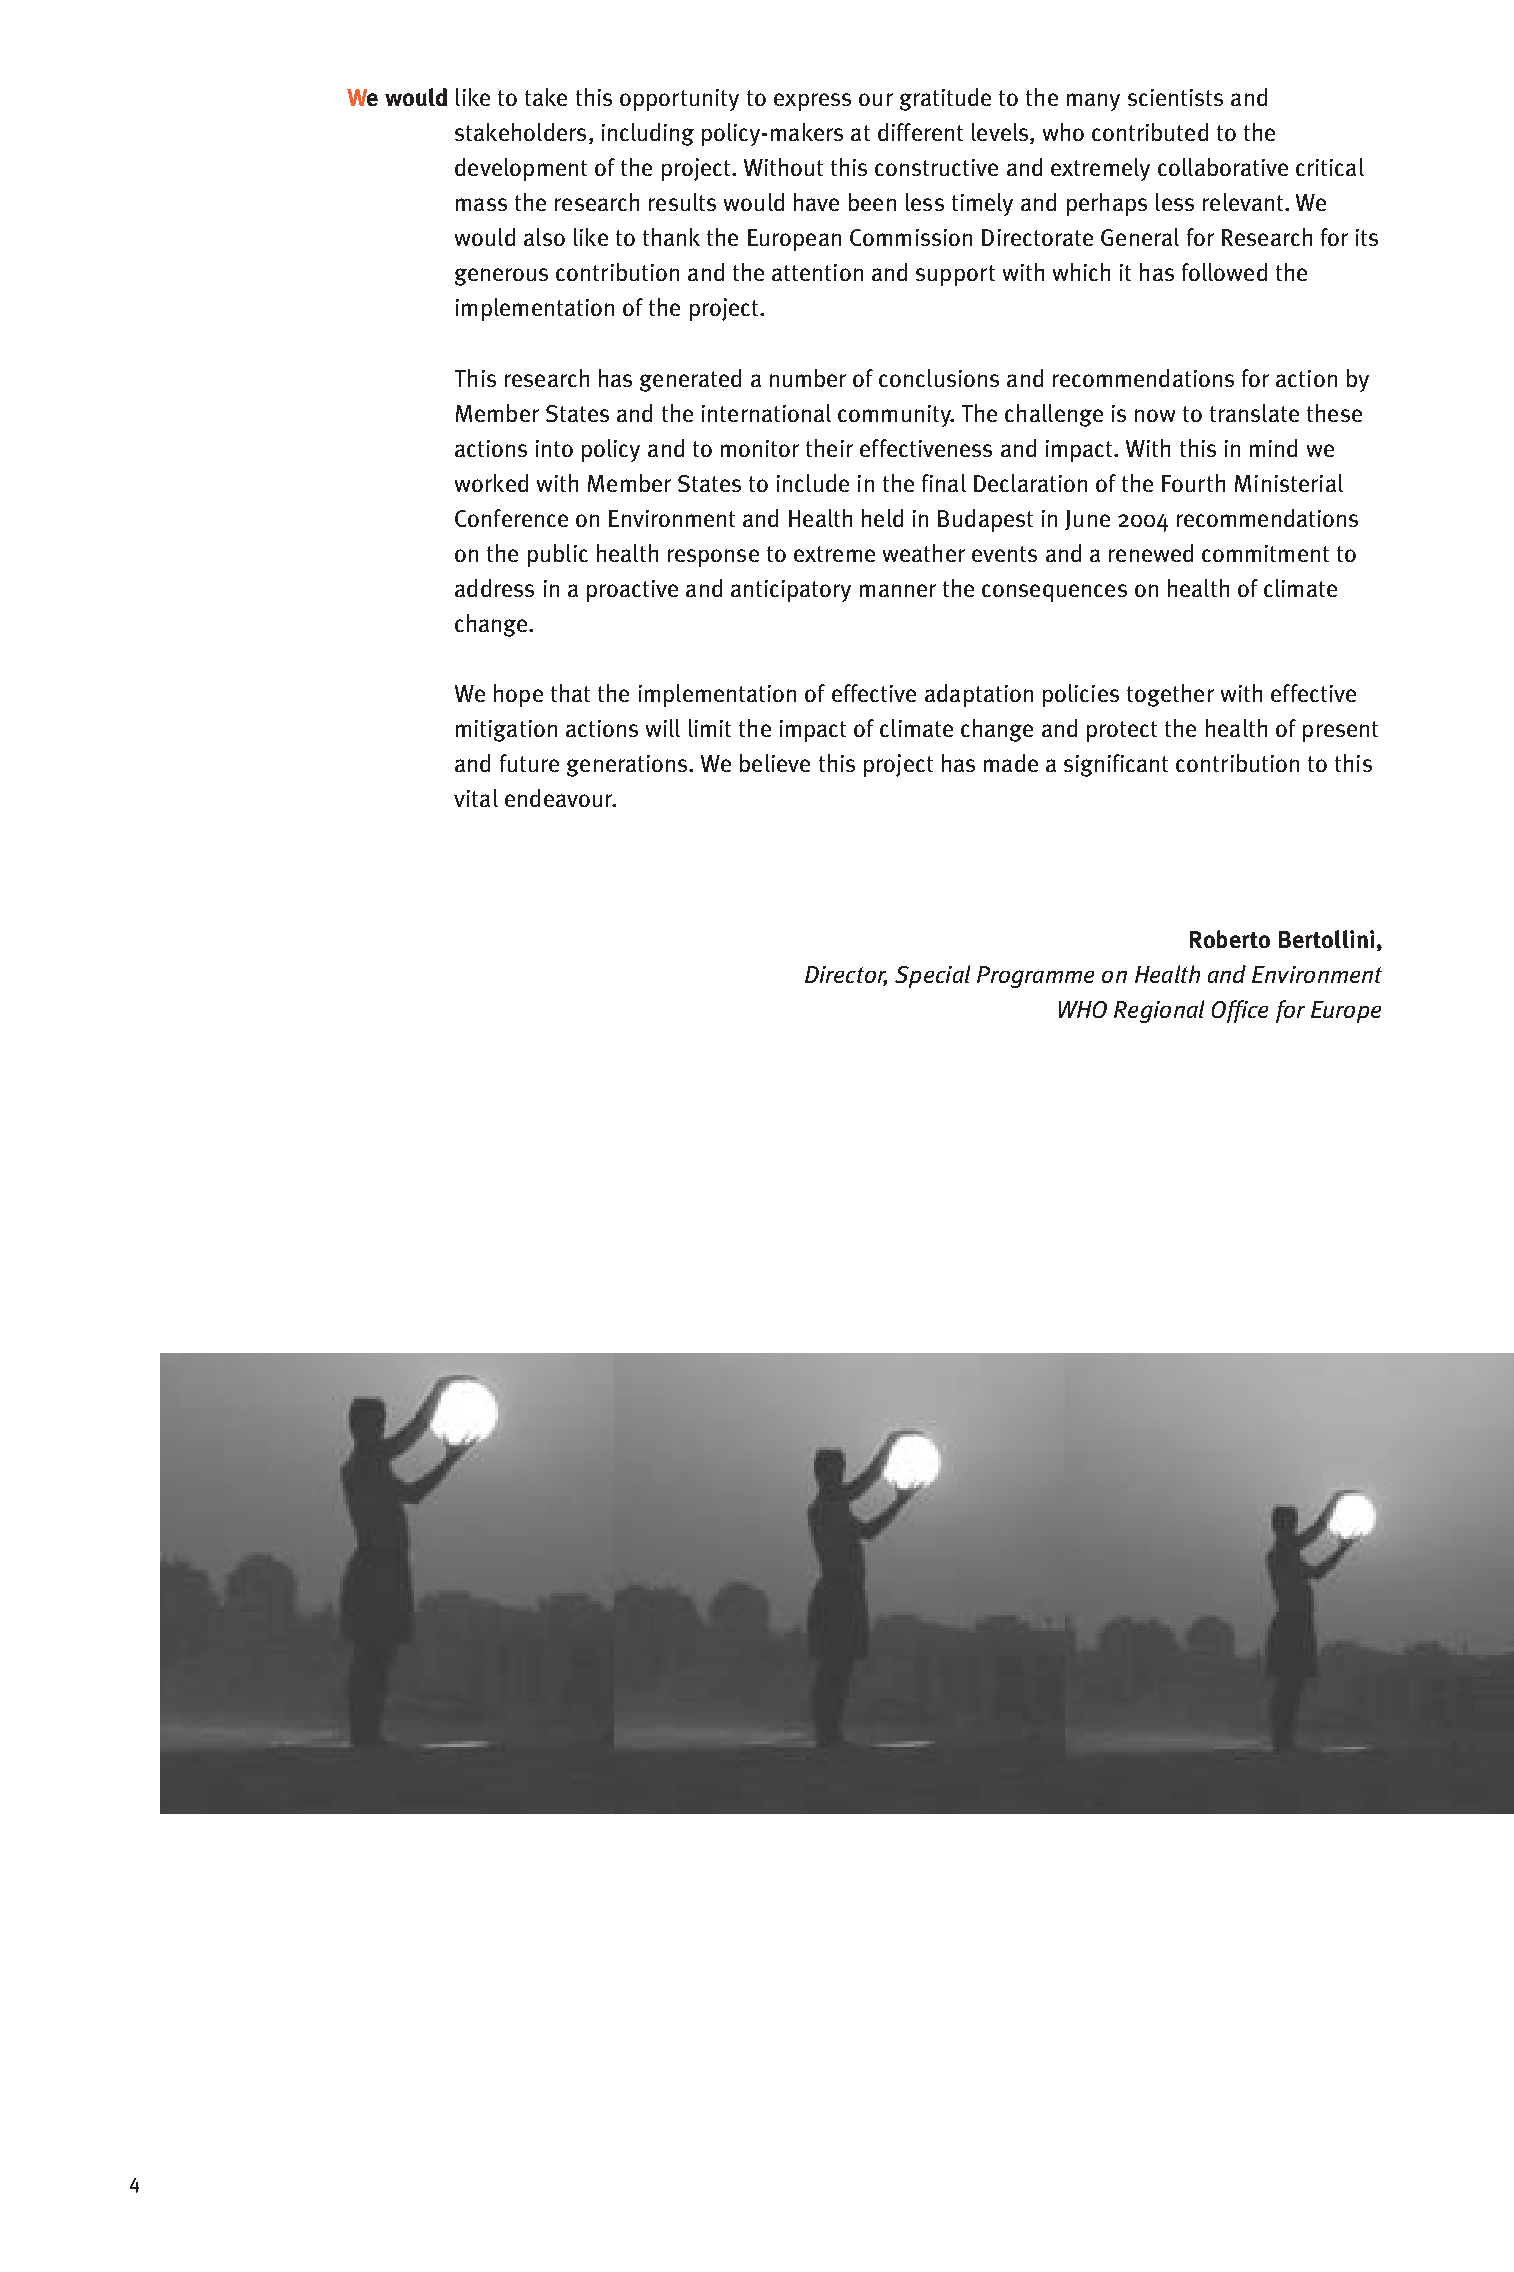 This screenshot has height=2272, width=1514. What do you see at coordinates (932, 976) in the screenshot?
I see `Special` at bounding box center [932, 976].
